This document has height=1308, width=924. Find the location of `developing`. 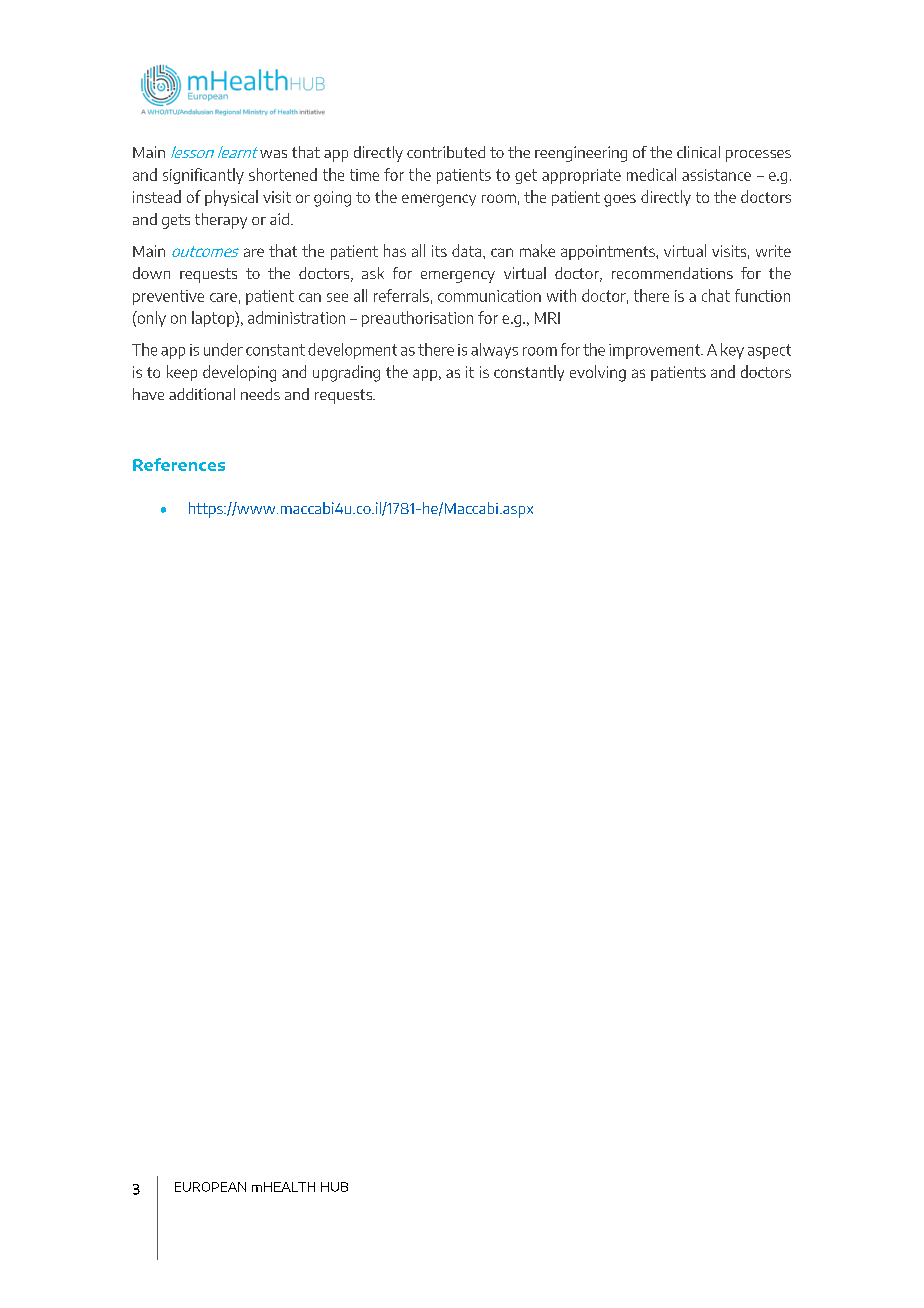

developing is located at coordinates (239, 373).
